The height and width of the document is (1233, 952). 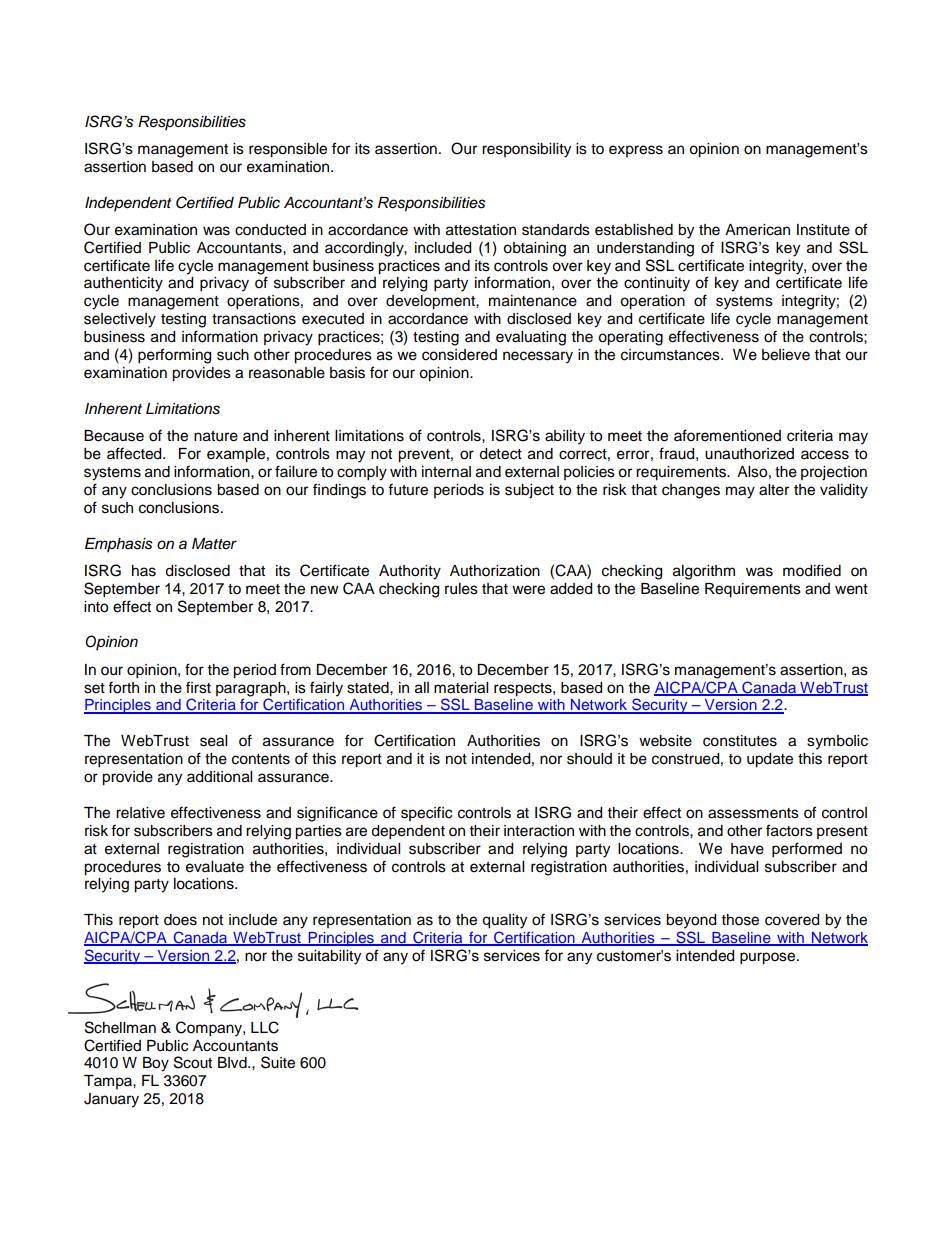 I want to click on rules, so click(x=461, y=589).
